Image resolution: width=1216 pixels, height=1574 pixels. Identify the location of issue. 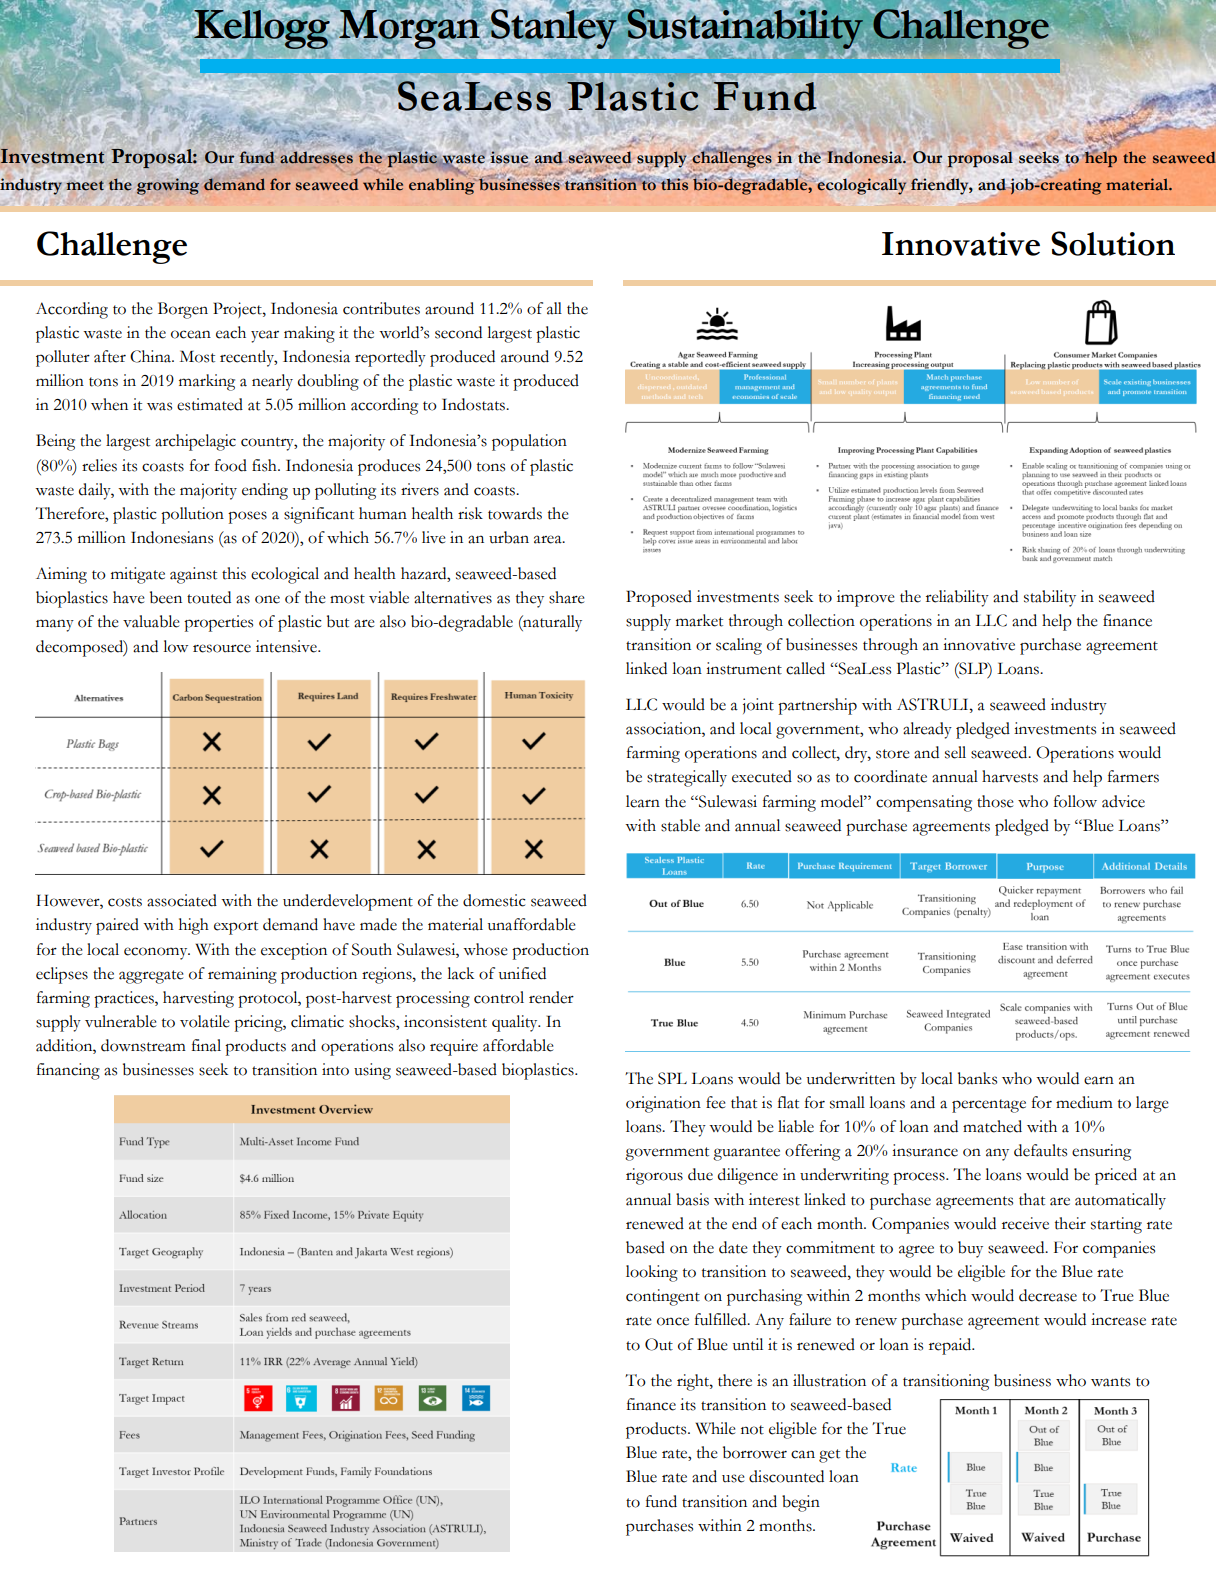
(510, 158).
